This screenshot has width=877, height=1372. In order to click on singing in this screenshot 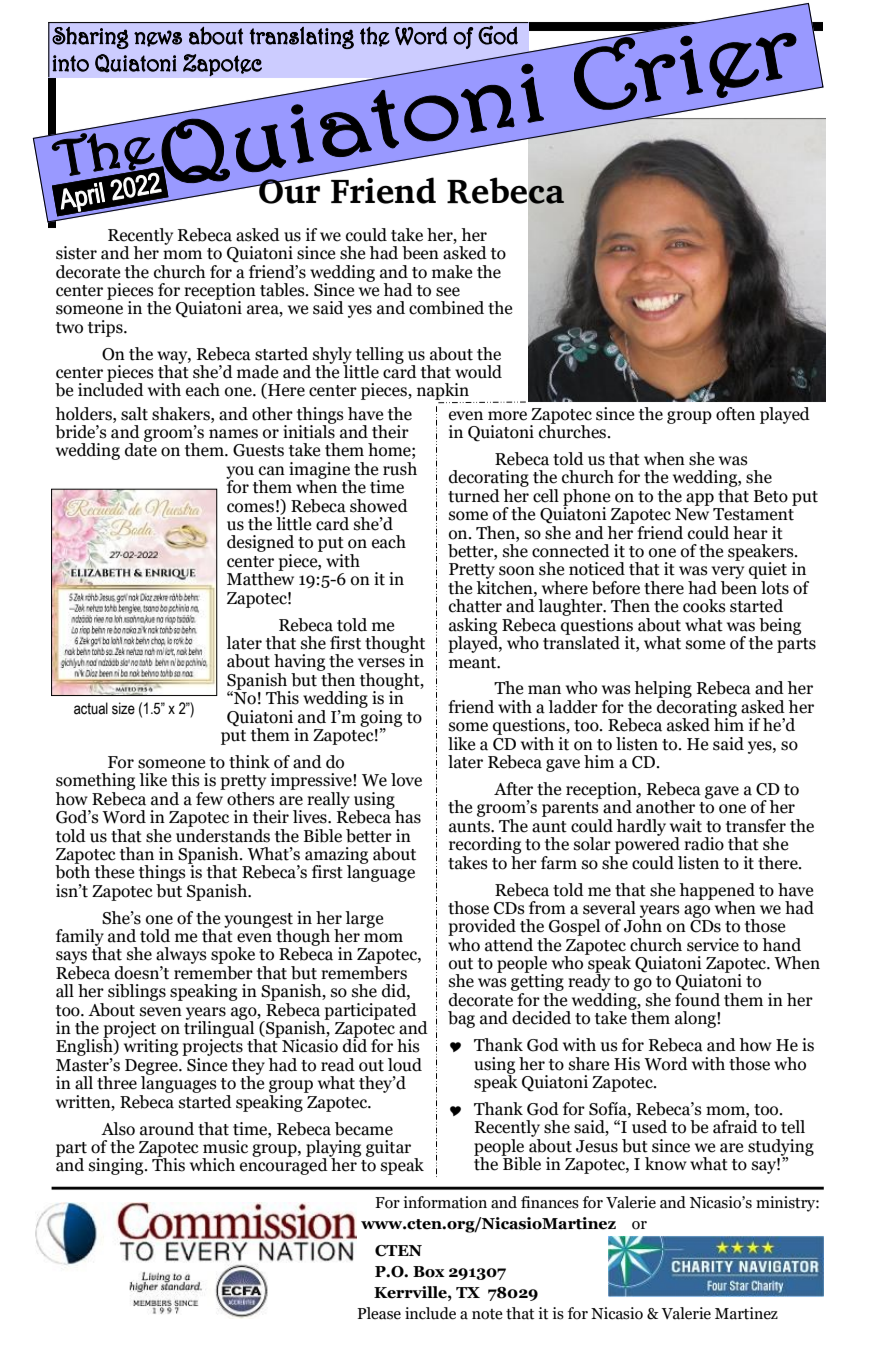, I will do `click(117, 1166)`.
